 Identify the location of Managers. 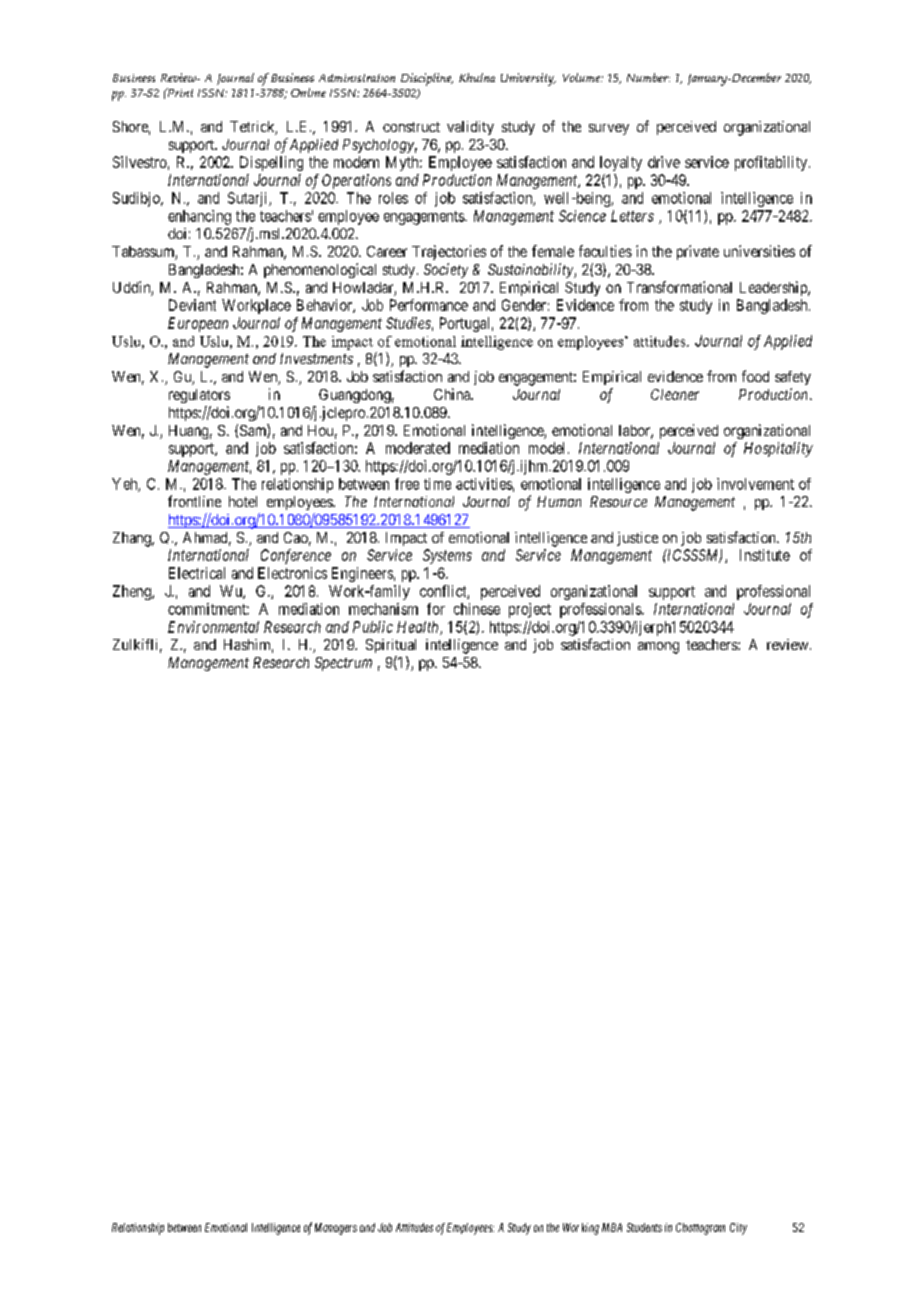
(336, 1229).
